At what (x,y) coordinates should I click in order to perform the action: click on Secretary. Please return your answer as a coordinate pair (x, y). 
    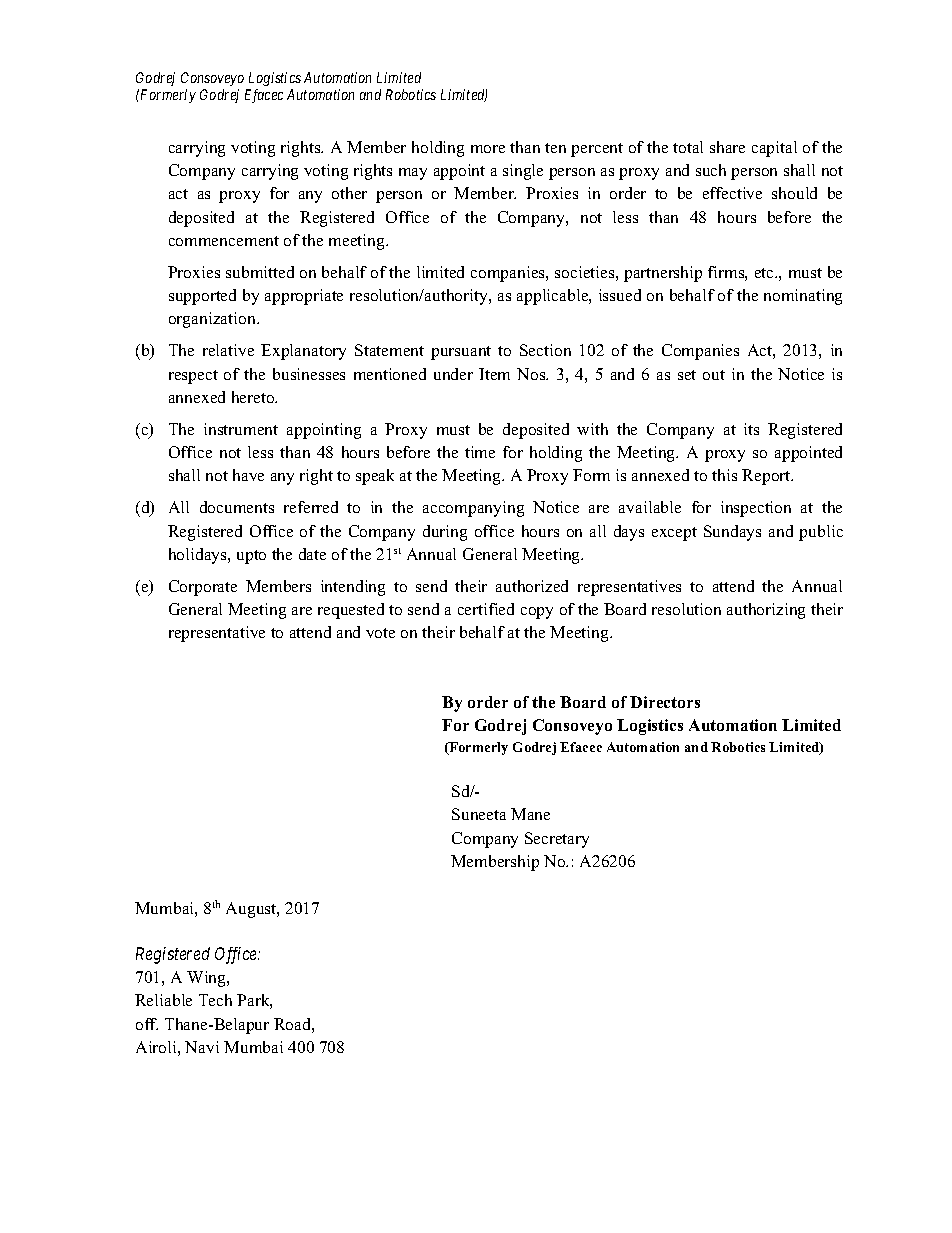
    Looking at the image, I should click on (557, 840).
